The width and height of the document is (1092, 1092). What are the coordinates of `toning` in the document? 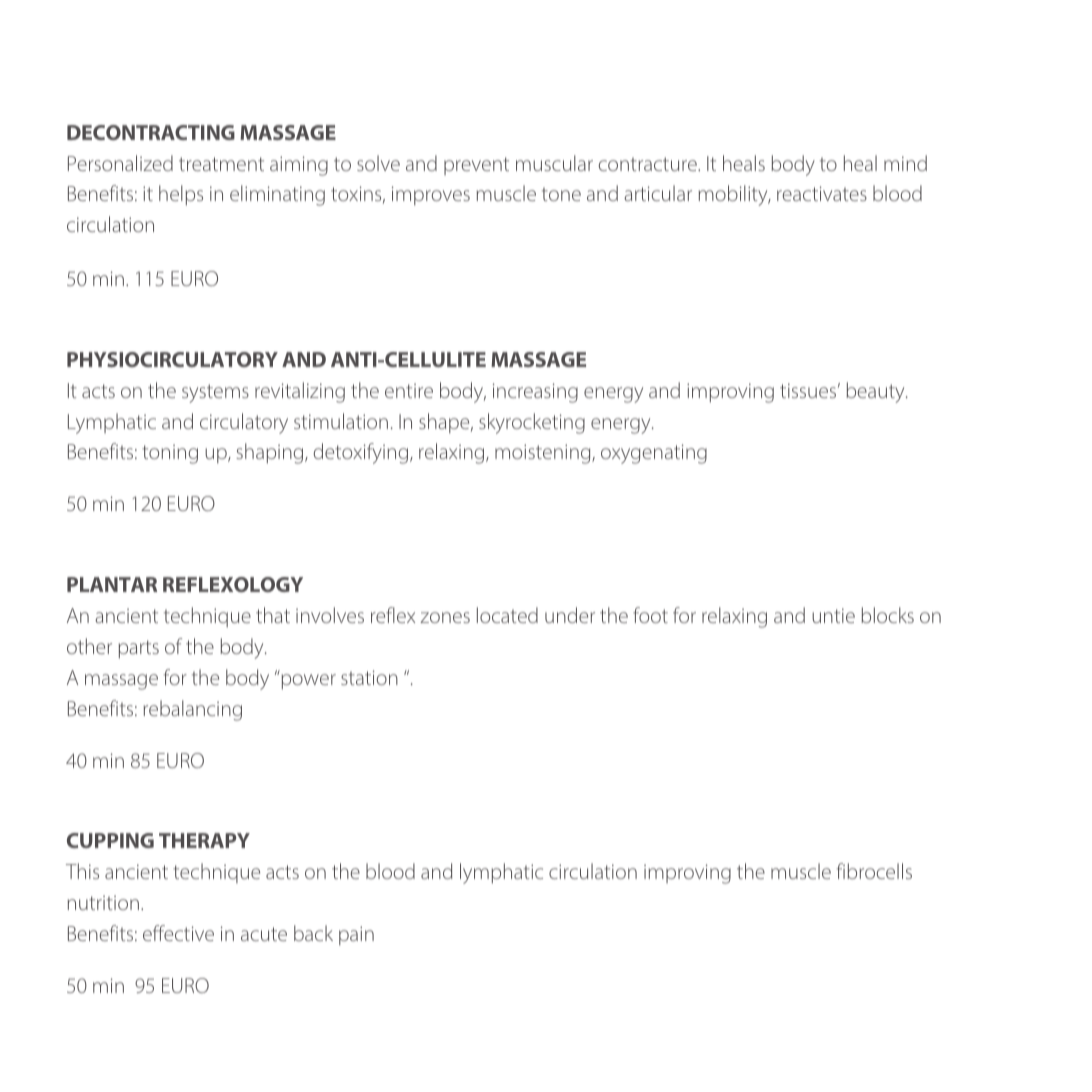 It's located at (170, 454).
